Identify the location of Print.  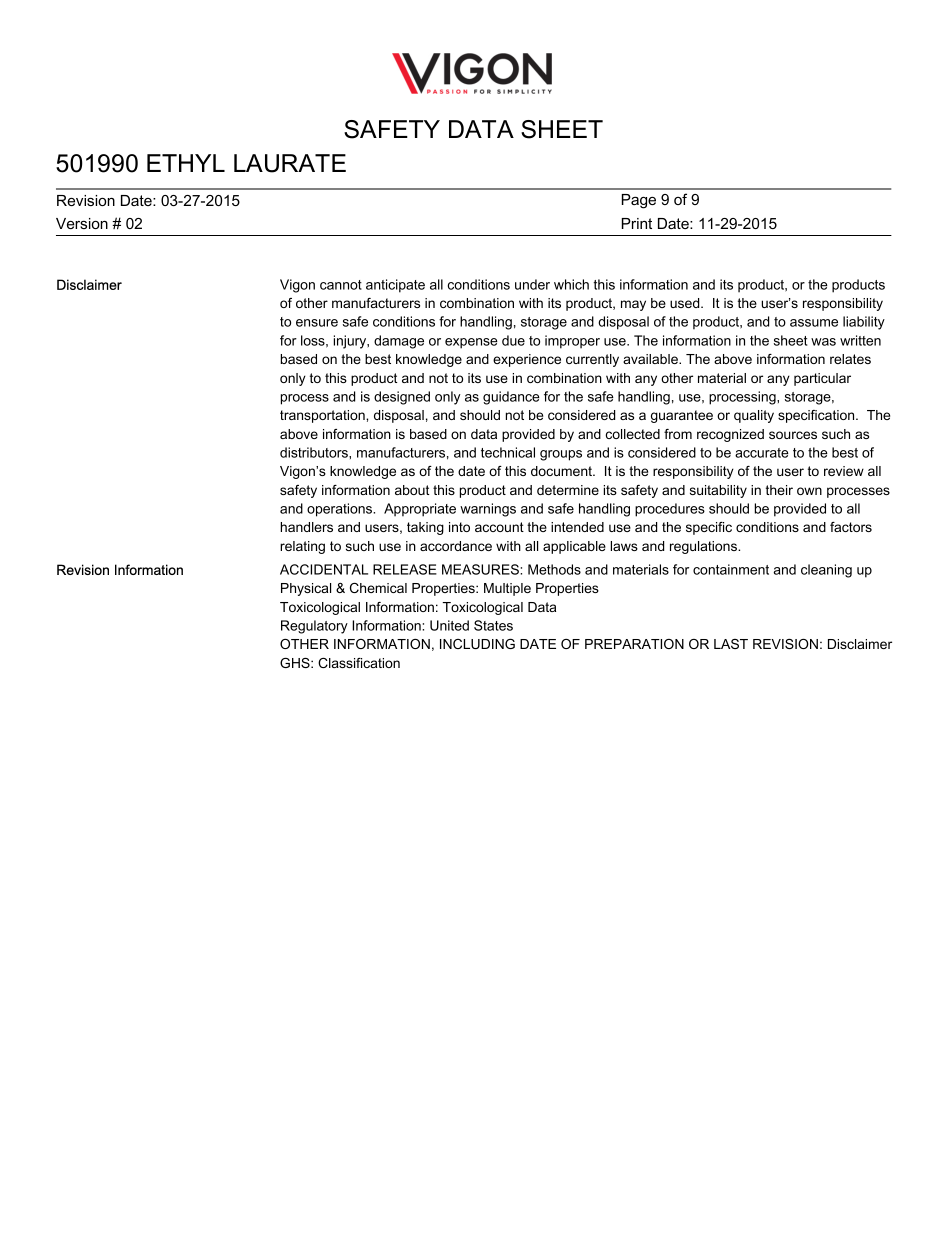
(637, 223).
